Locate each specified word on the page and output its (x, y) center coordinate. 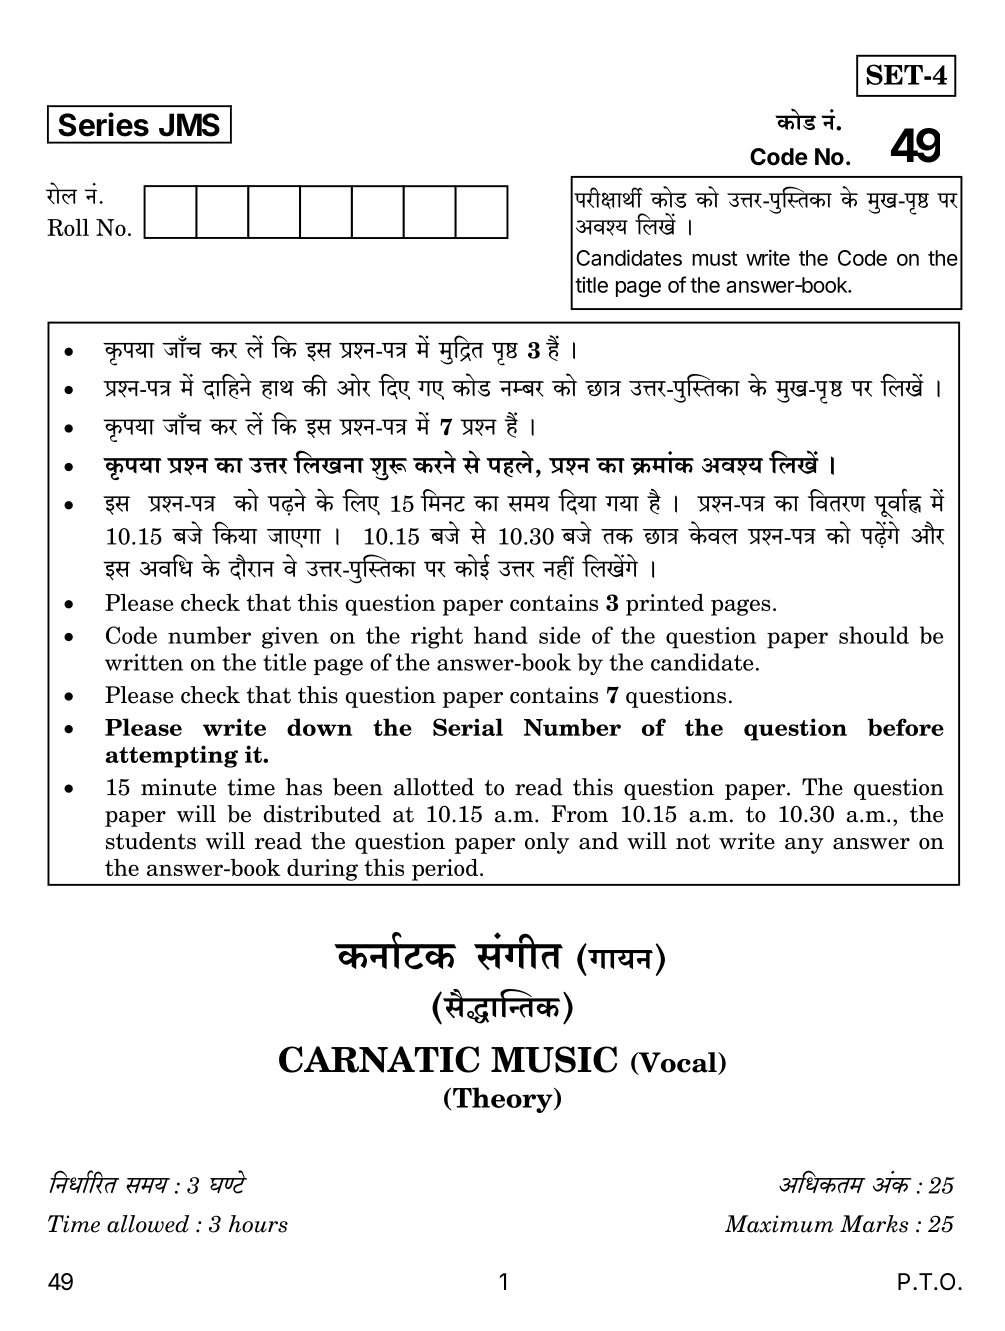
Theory (504, 1100)
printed (665, 605)
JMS (189, 125)
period (445, 870)
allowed (148, 1224)
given (290, 638)
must (714, 258)
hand (501, 635)
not (693, 841)
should (874, 635)
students (151, 841)
